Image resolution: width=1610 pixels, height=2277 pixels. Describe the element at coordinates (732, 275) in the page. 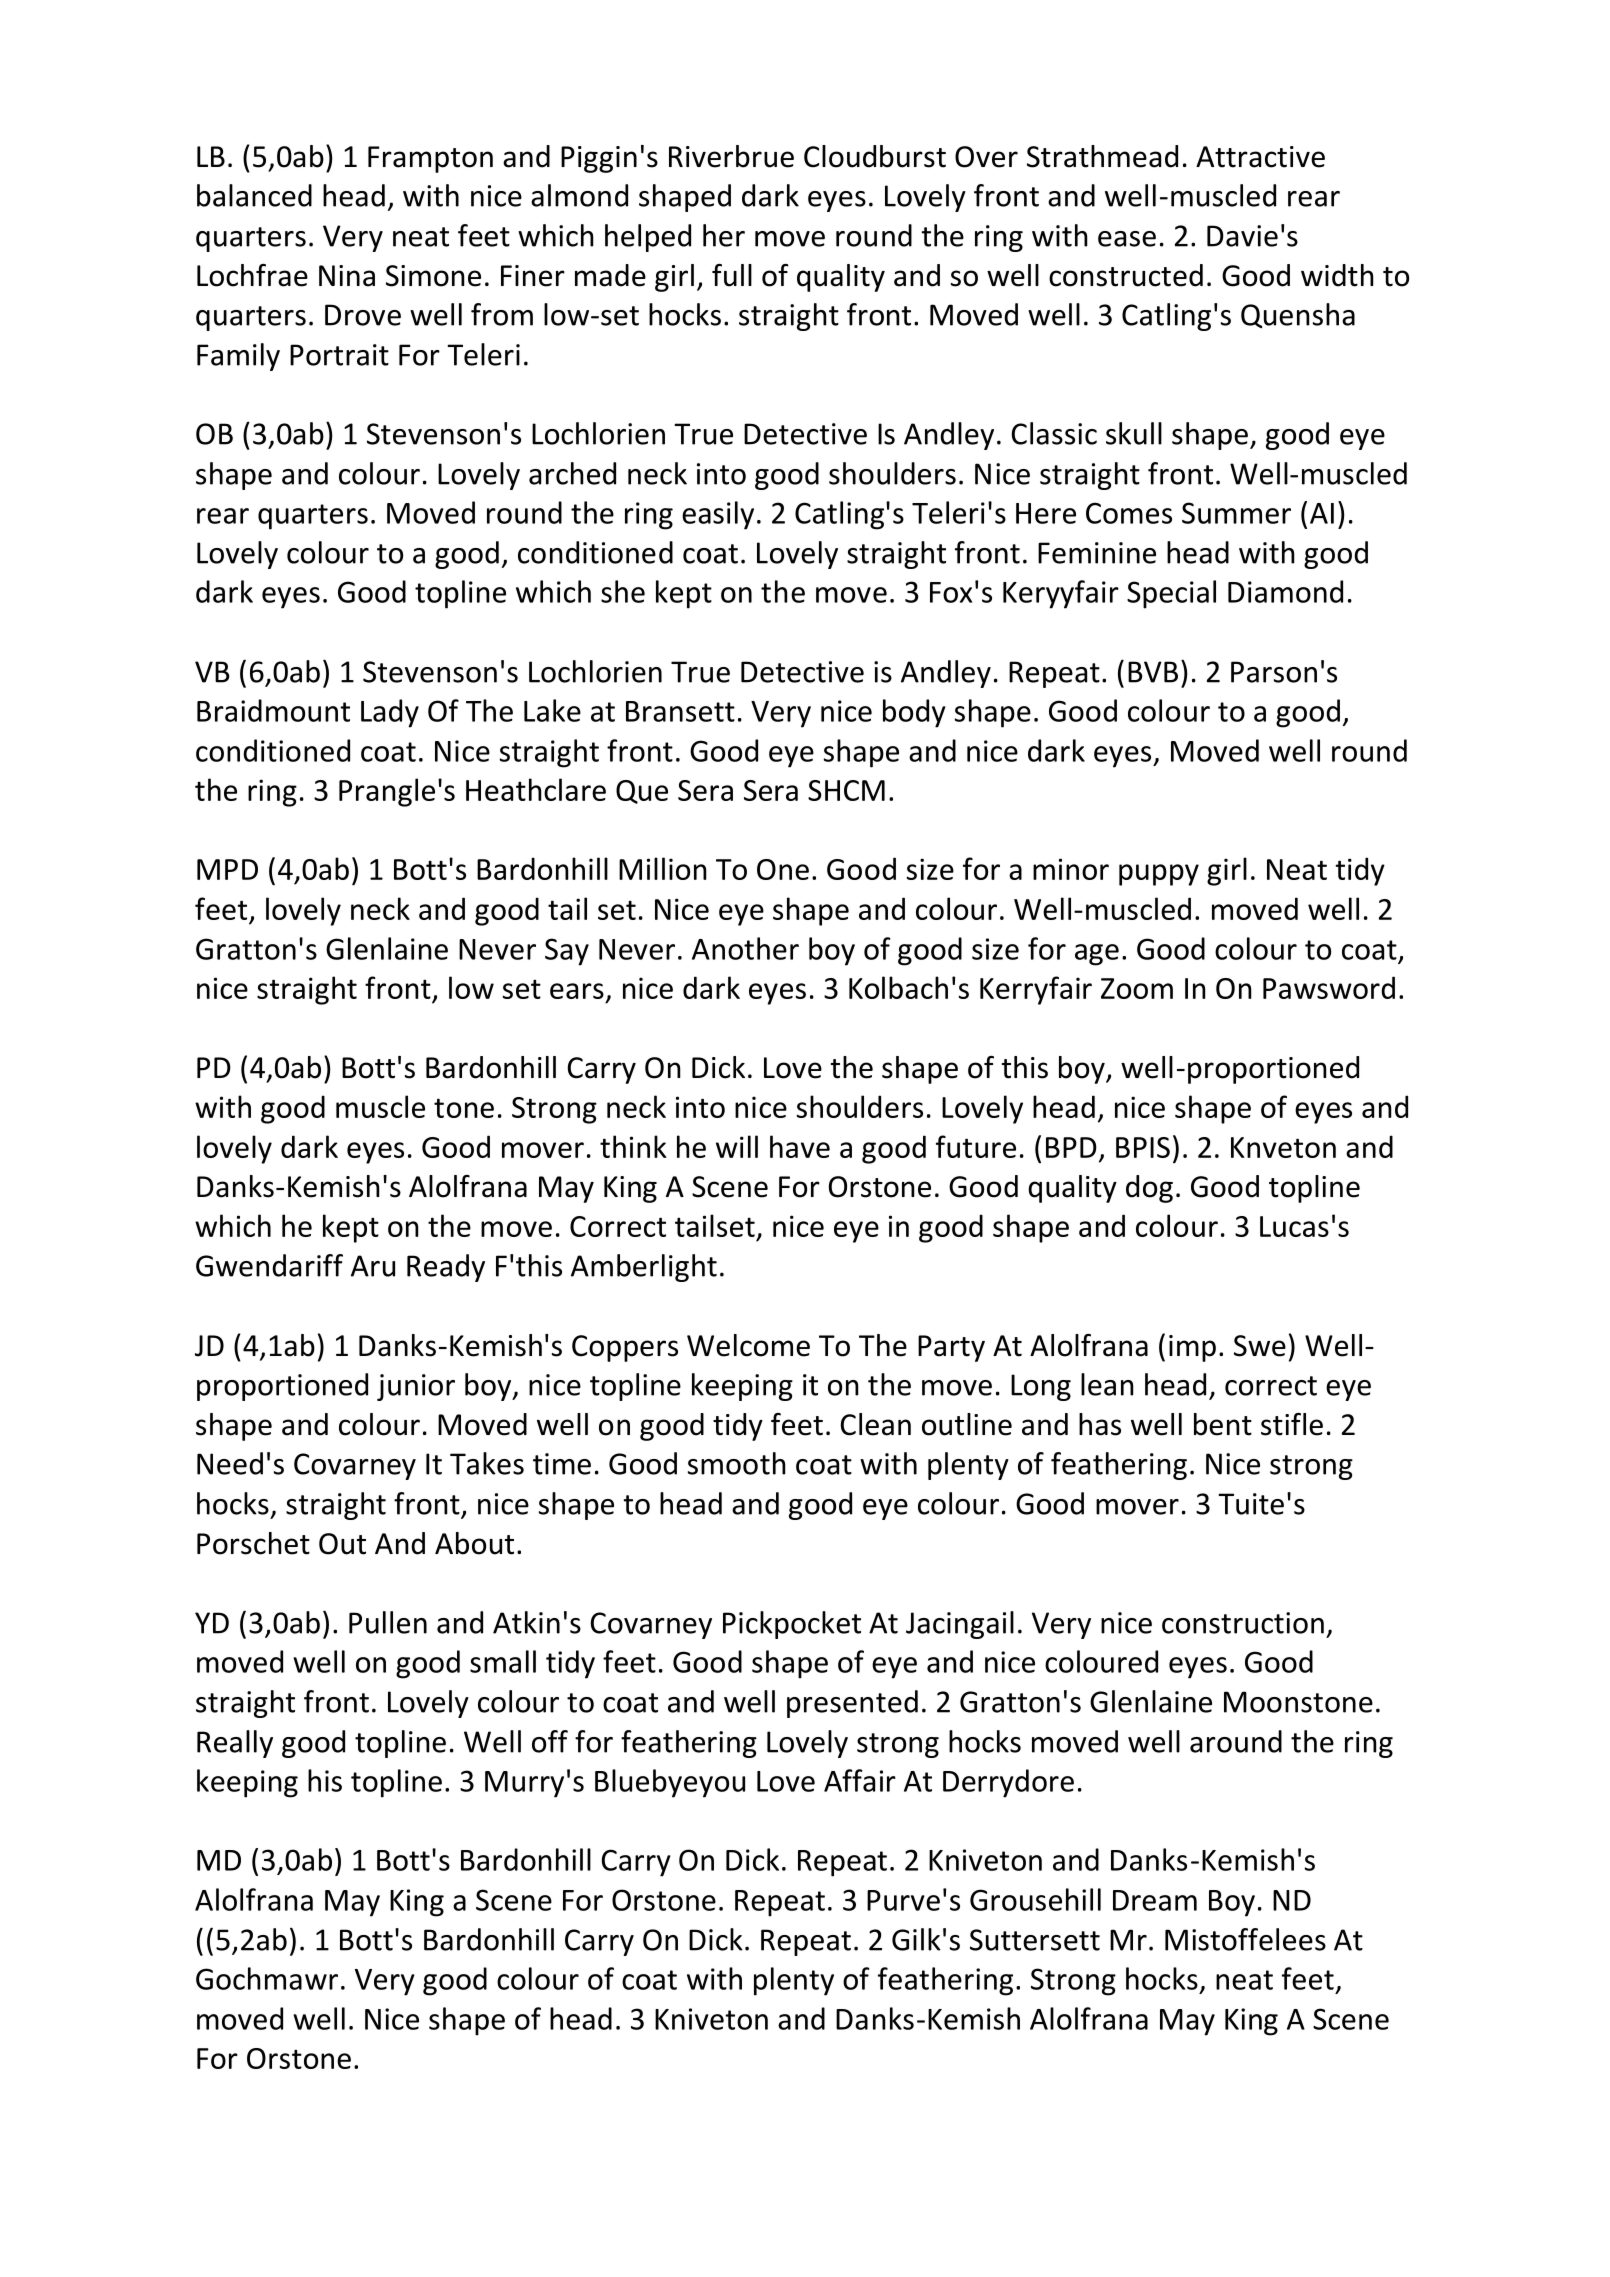

I see `full` at that location.
